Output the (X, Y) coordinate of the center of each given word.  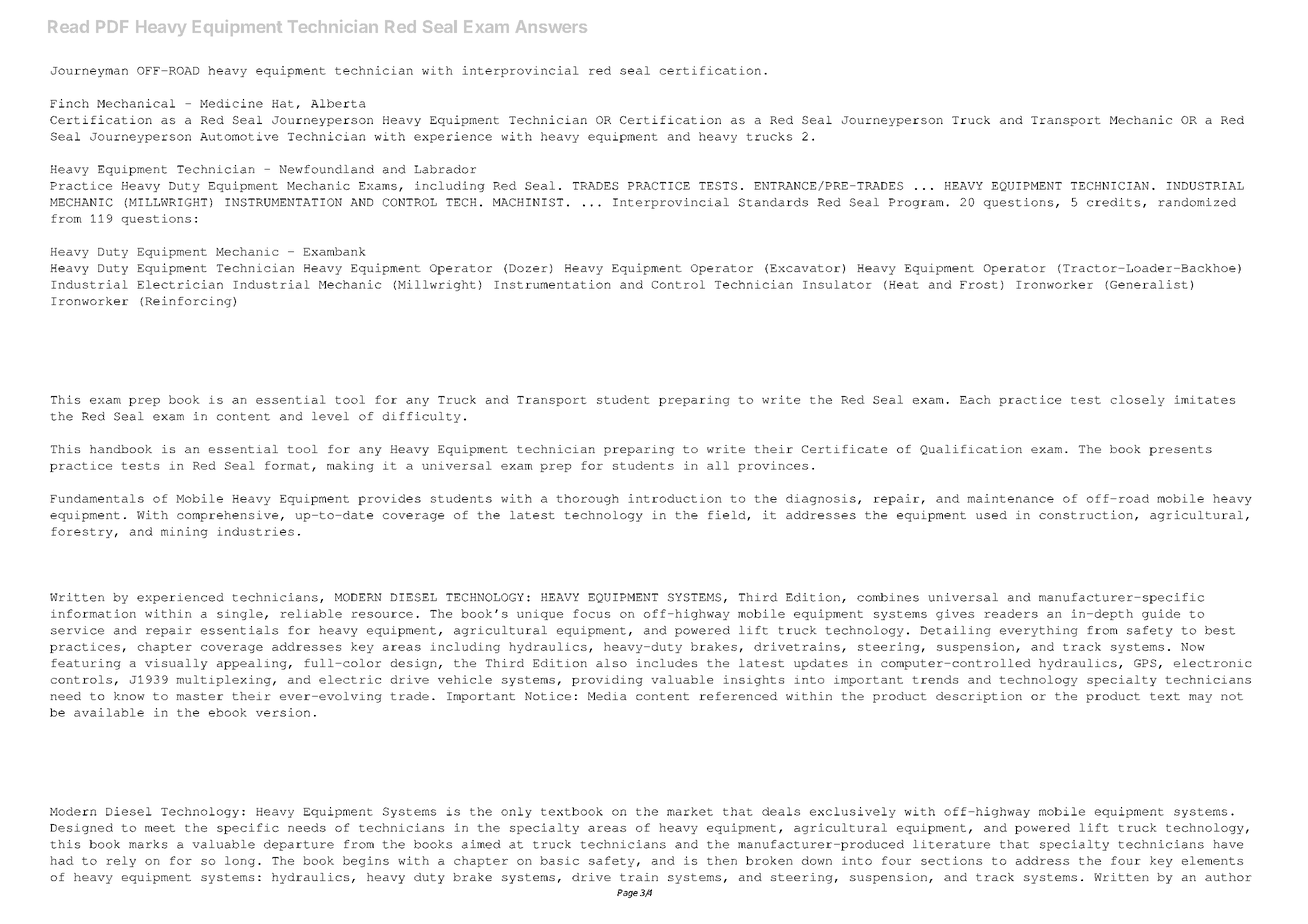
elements (1212, 860)
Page (627, 893)
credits (1113, 202)
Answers (551, 26)
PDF (112, 26)
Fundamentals (97, 498)
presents (1180, 450)
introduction (675, 498)
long (240, 861)
